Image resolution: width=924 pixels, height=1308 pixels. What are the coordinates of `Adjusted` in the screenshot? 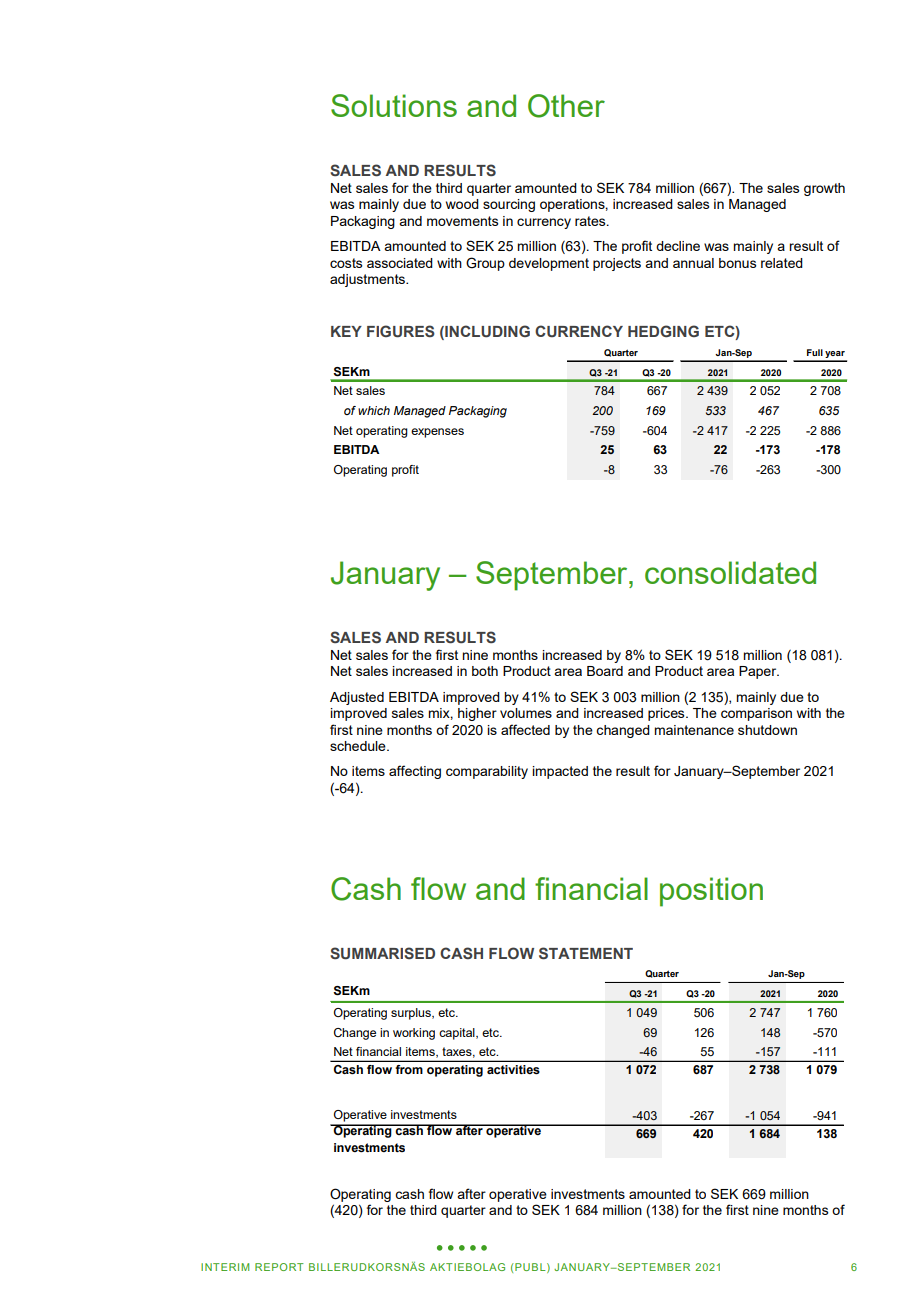 It's located at (357, 698).
